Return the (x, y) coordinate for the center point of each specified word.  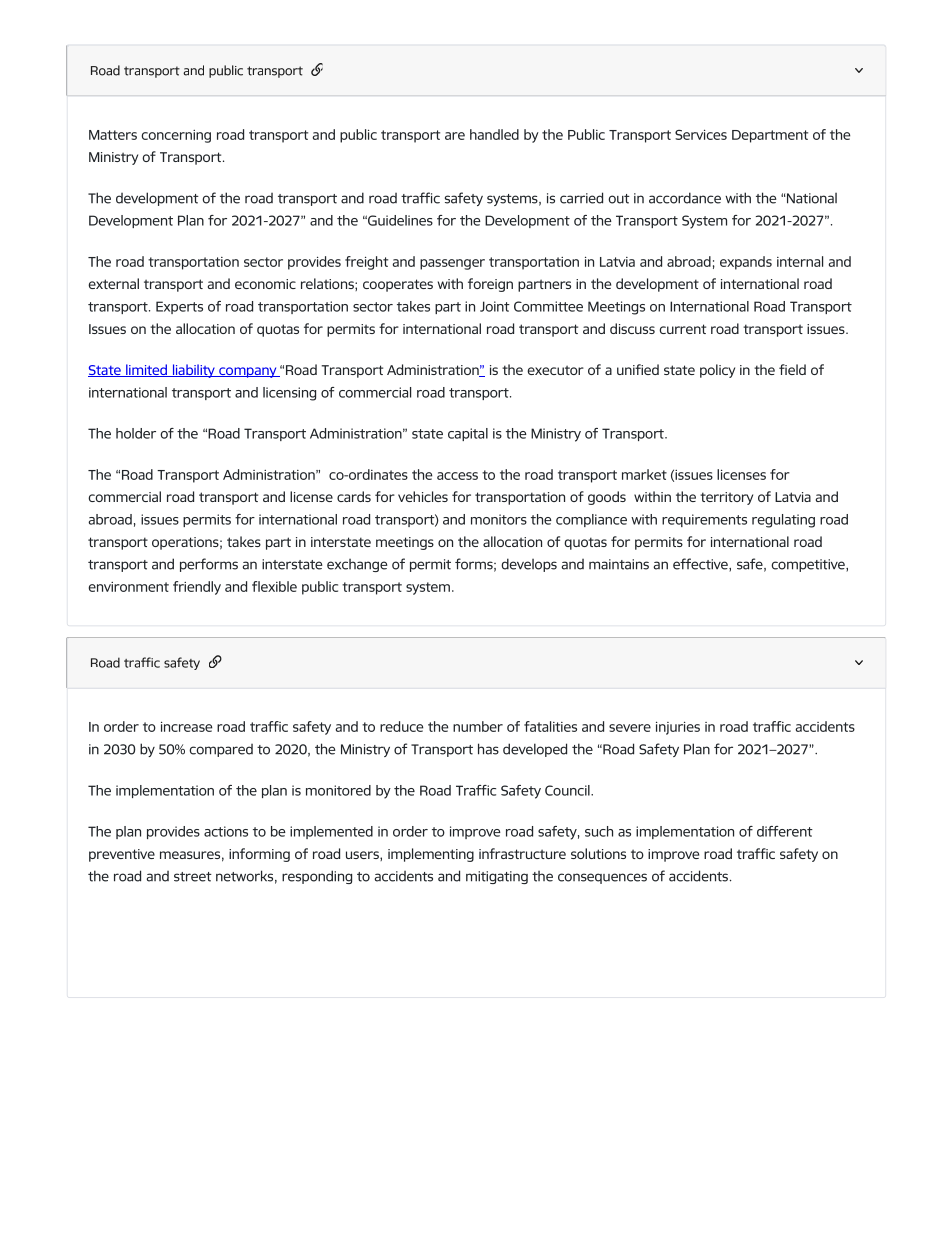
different (785, 831)
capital (468, 434)
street (193, 877)
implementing (431, 855)
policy (717, 371)
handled (494, 134)
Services (701, 134)
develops (529, 565)
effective (701, 565)
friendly (197, 588)
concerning (176, 136)
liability (193, 371)
